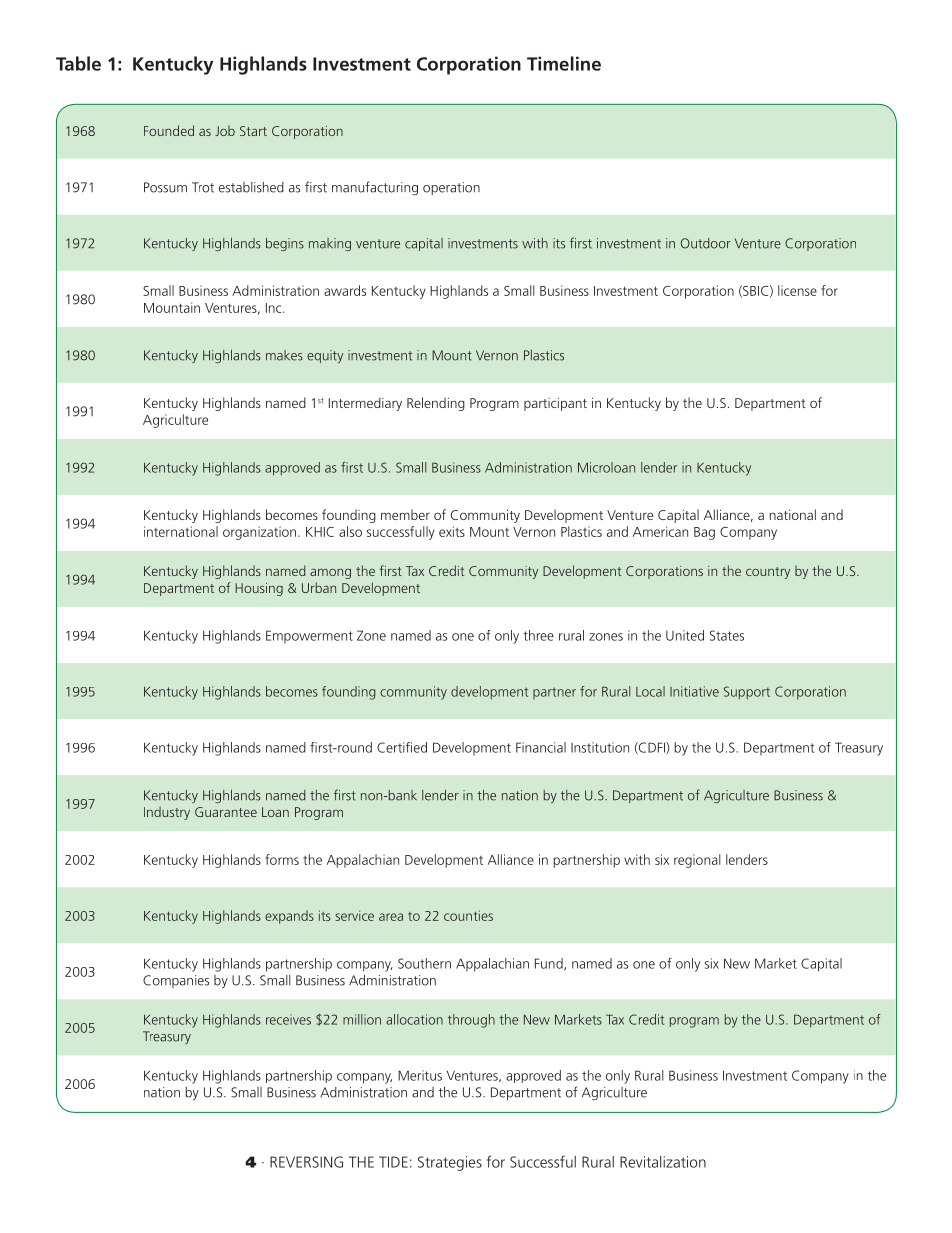 The width and height of the page is (952, 1233). Describe the element at coordinates (306, 1162) in the page. I see `REVERSING` at that location.
